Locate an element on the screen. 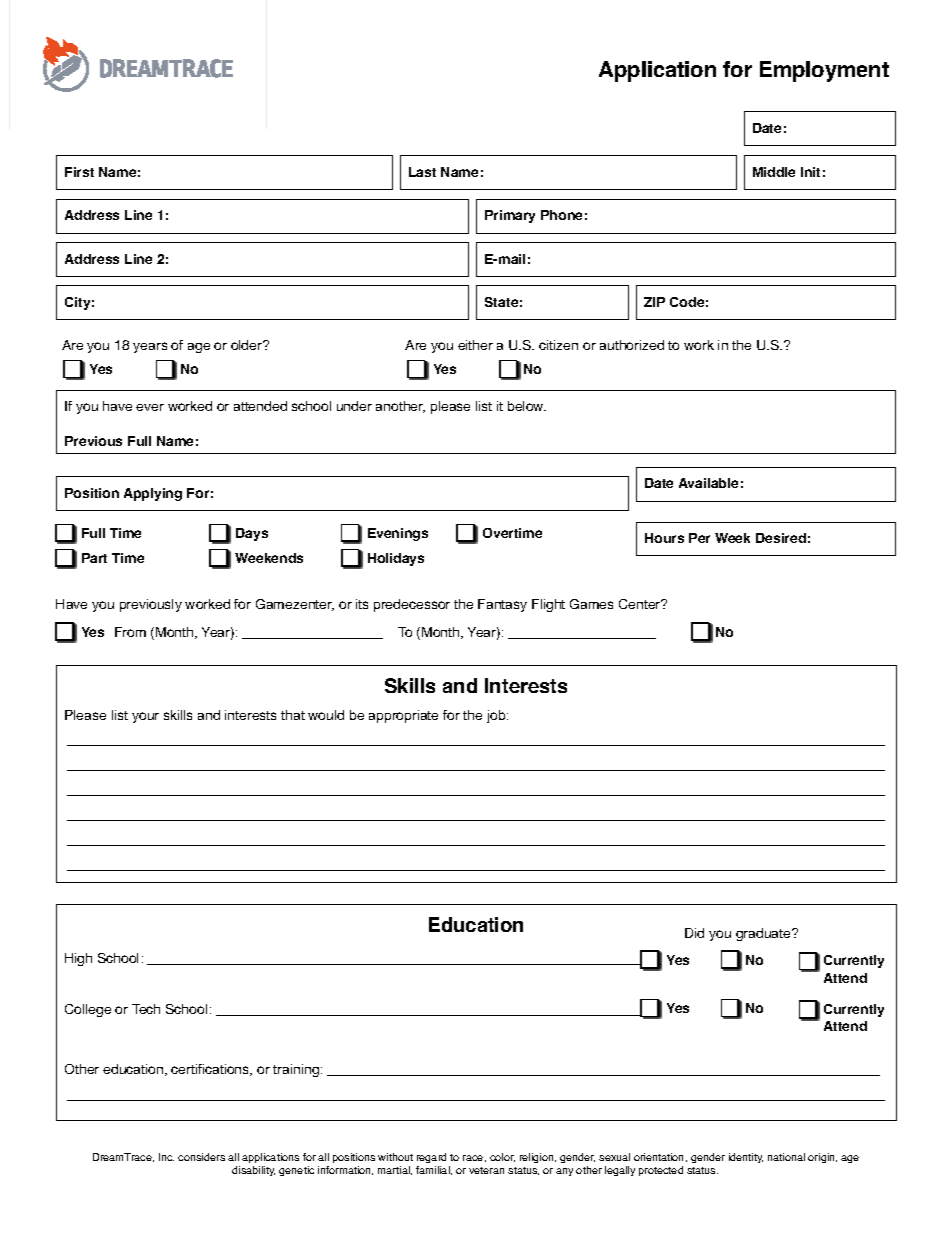 The height and width of the screenshot is (1233, 952). Evenings is located at coordinates (398, 534).
